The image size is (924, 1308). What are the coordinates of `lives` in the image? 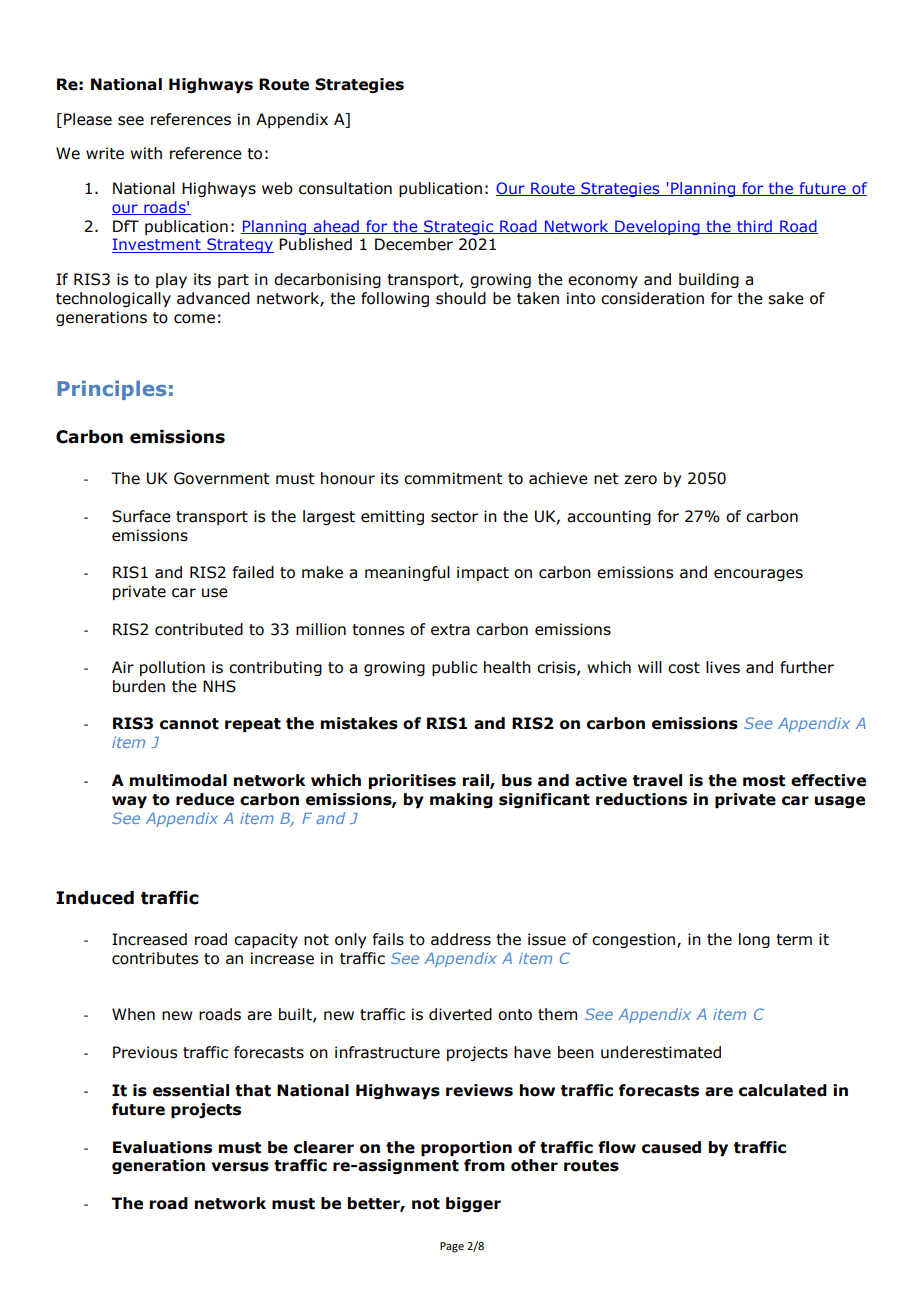 It's located at (723, 667).
